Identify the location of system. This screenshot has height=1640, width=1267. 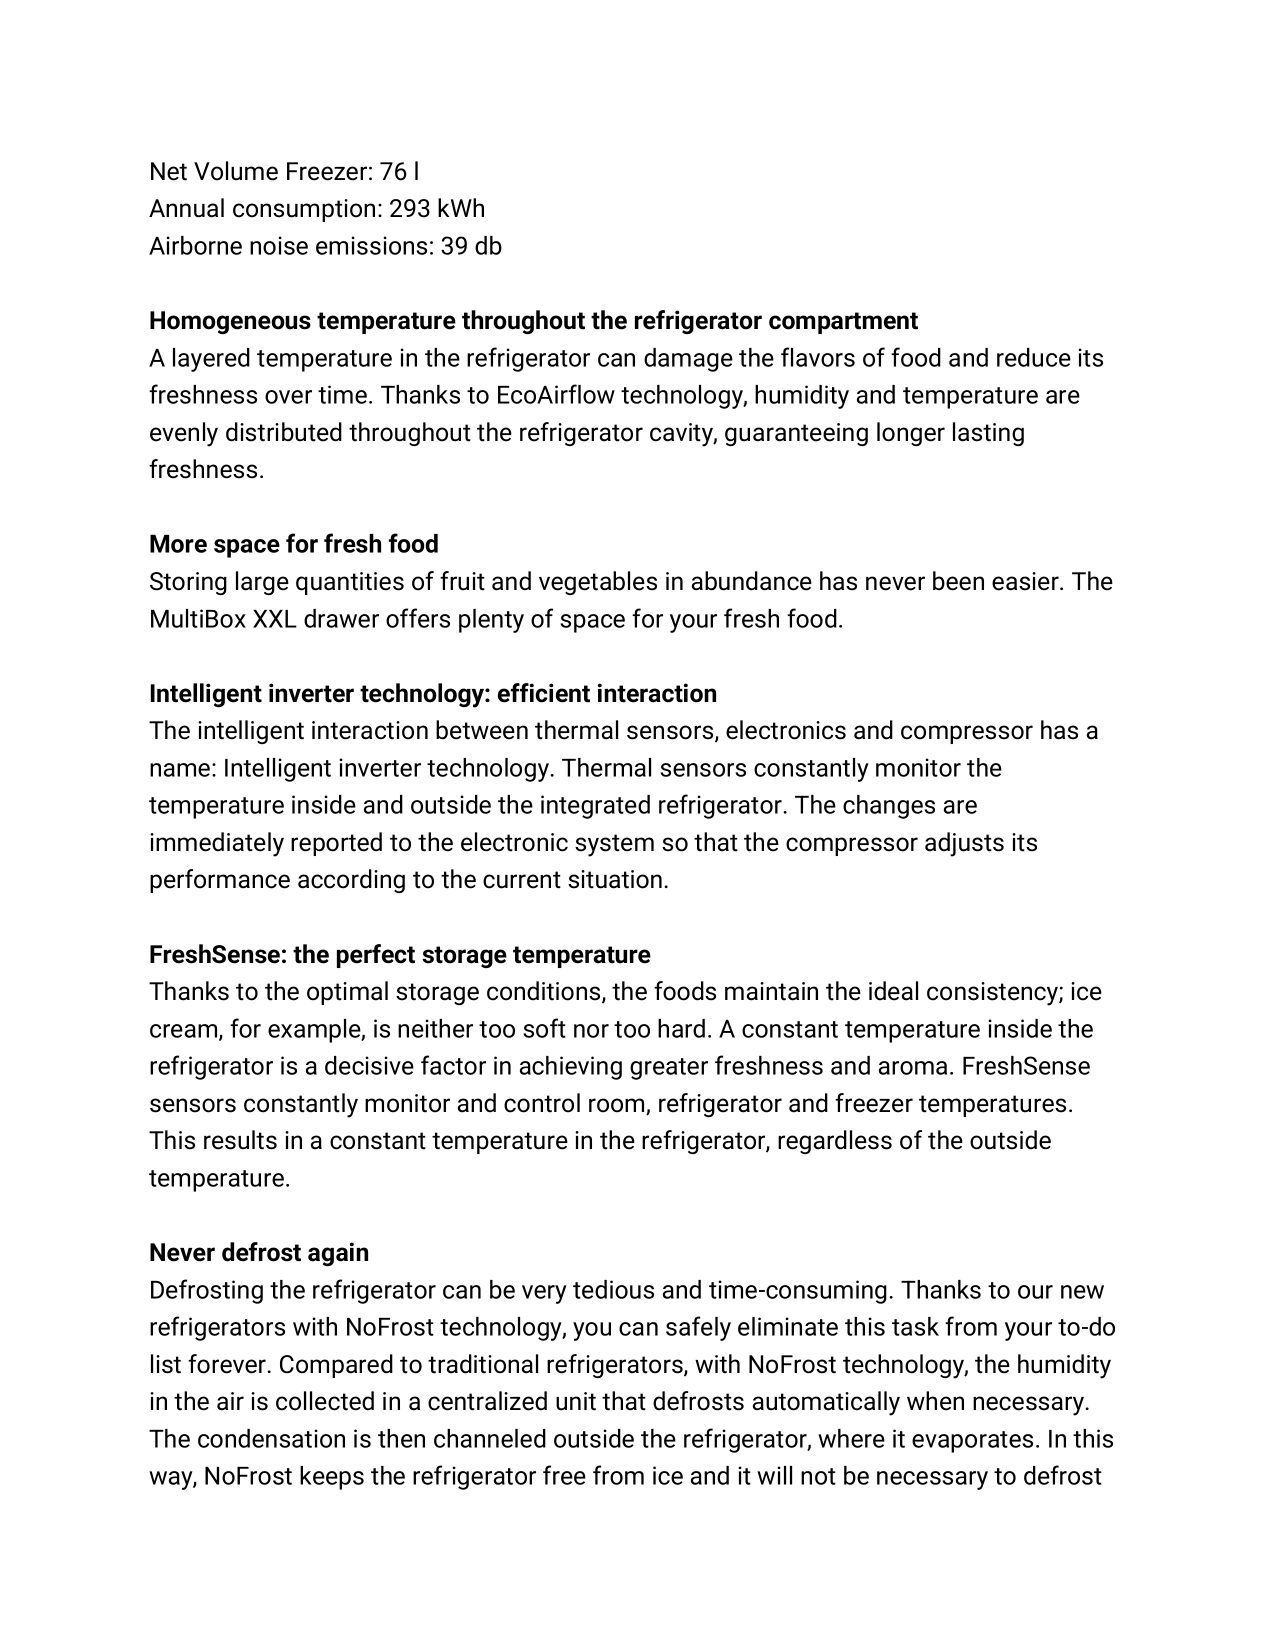
(614, 845).
